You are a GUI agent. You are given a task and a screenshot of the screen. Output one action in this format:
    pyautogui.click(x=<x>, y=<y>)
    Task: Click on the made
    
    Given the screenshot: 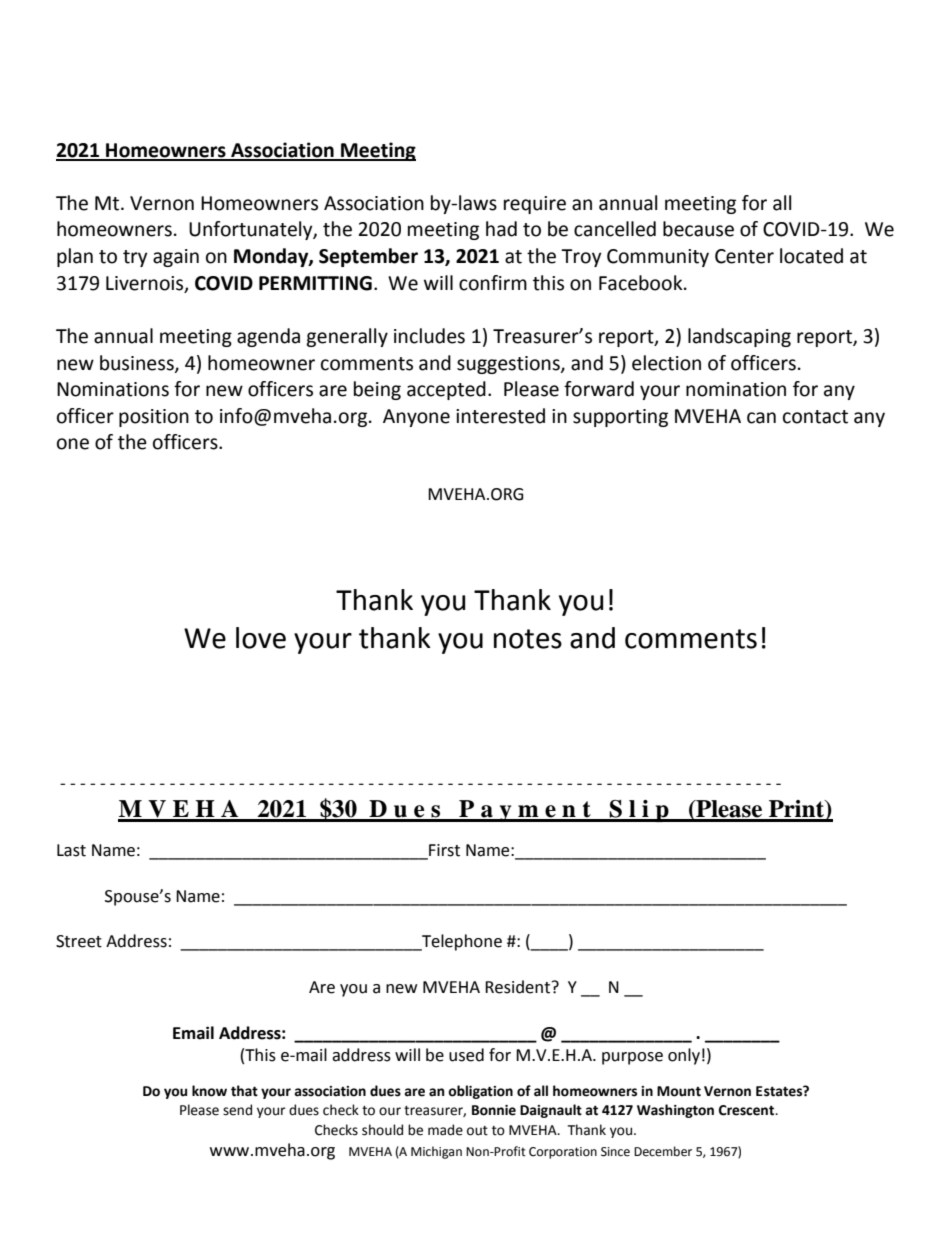 What is the action you would take?
    pyautogui.click(x=445, y=1130)
